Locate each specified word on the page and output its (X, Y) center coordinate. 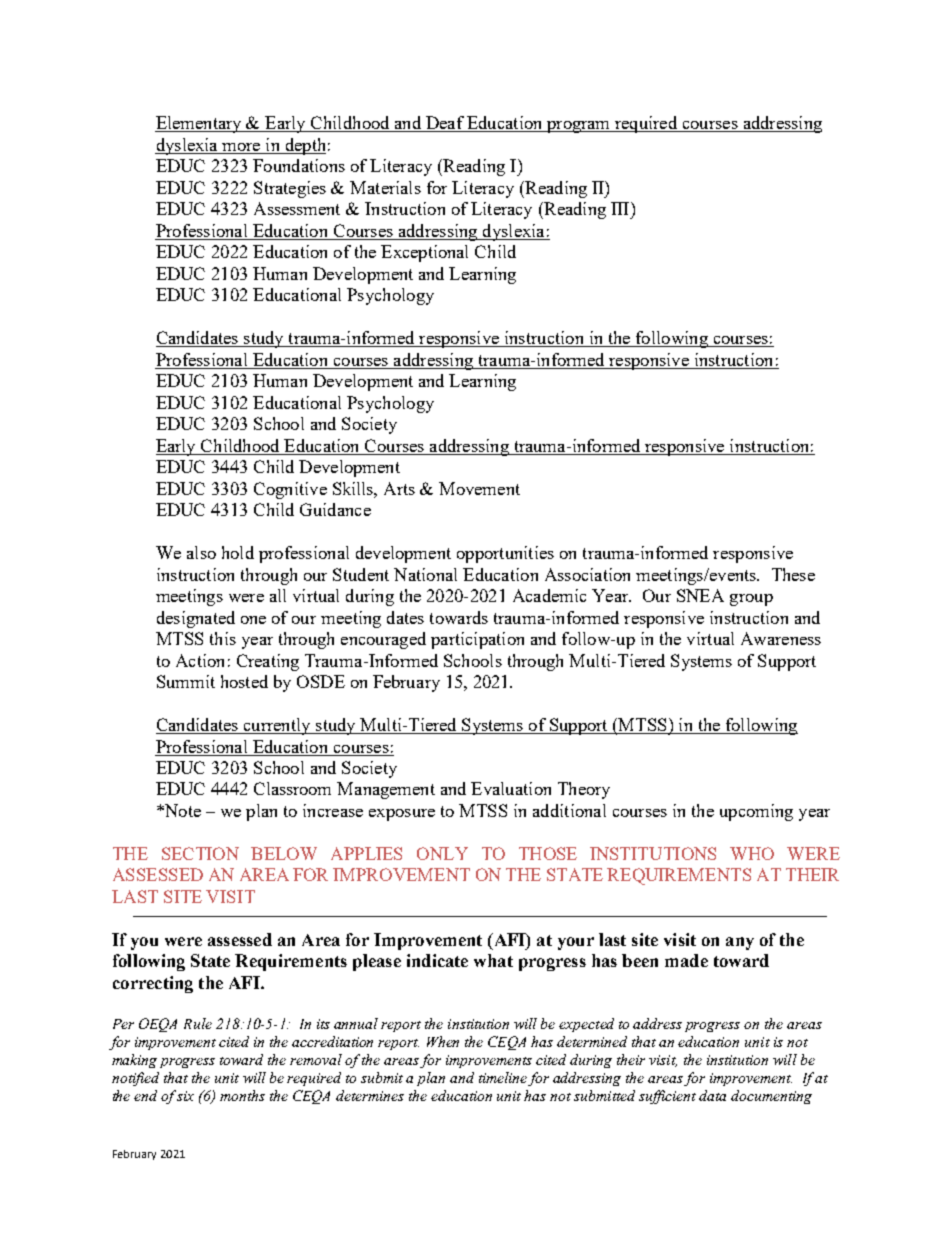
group (751, 600)
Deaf (445, 124)
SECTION (200, 853)
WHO (752, 853)
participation (477, 640)
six (185, 1096)
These (793, 574)
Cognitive (290, 490)
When (443, 1041)
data (712, 1095)
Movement (479, 488)
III (621, 208)
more (241, 148)
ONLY (442, 853)
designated (196, 619)
